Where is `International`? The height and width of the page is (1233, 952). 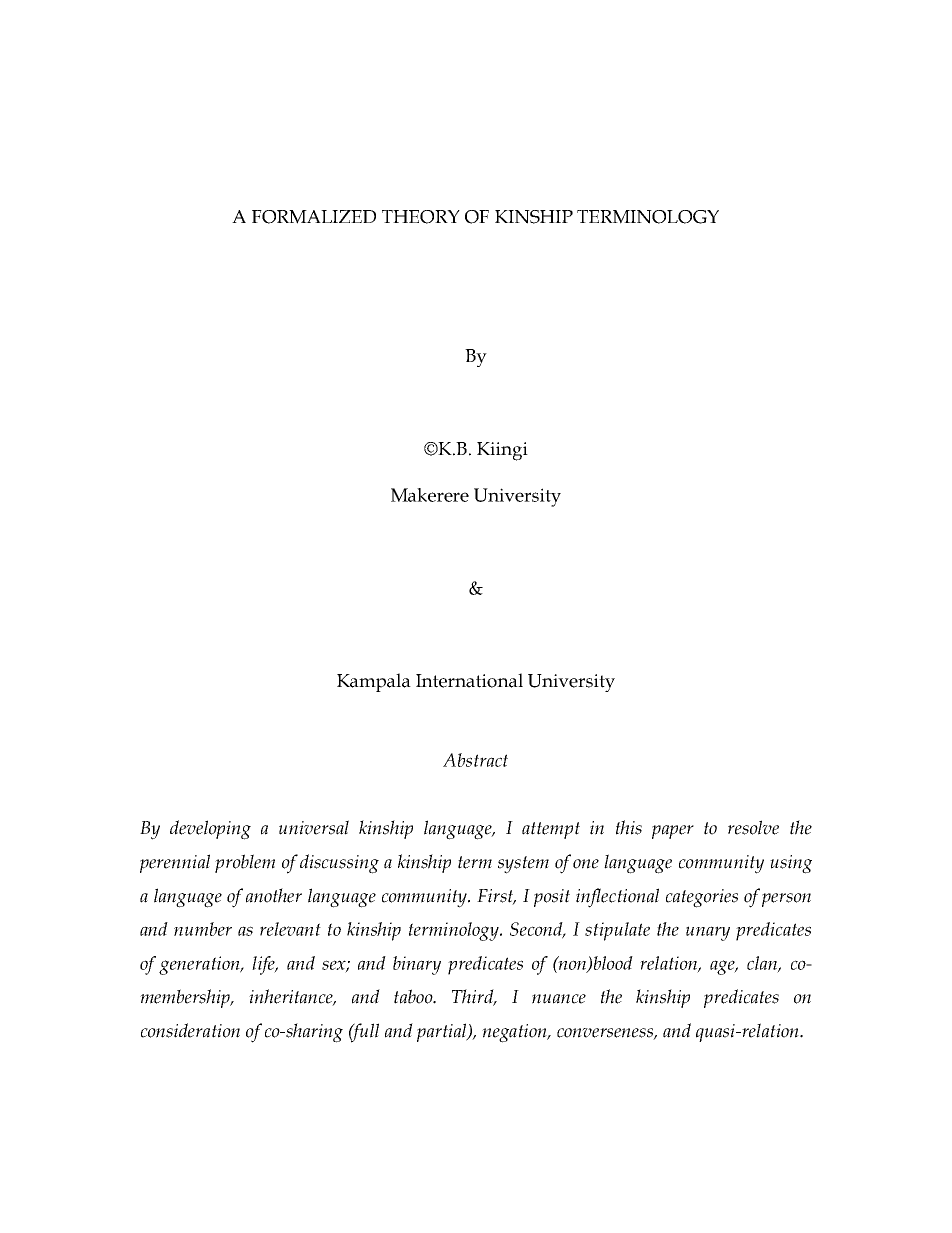 International is located at coordinates (469, 680).
